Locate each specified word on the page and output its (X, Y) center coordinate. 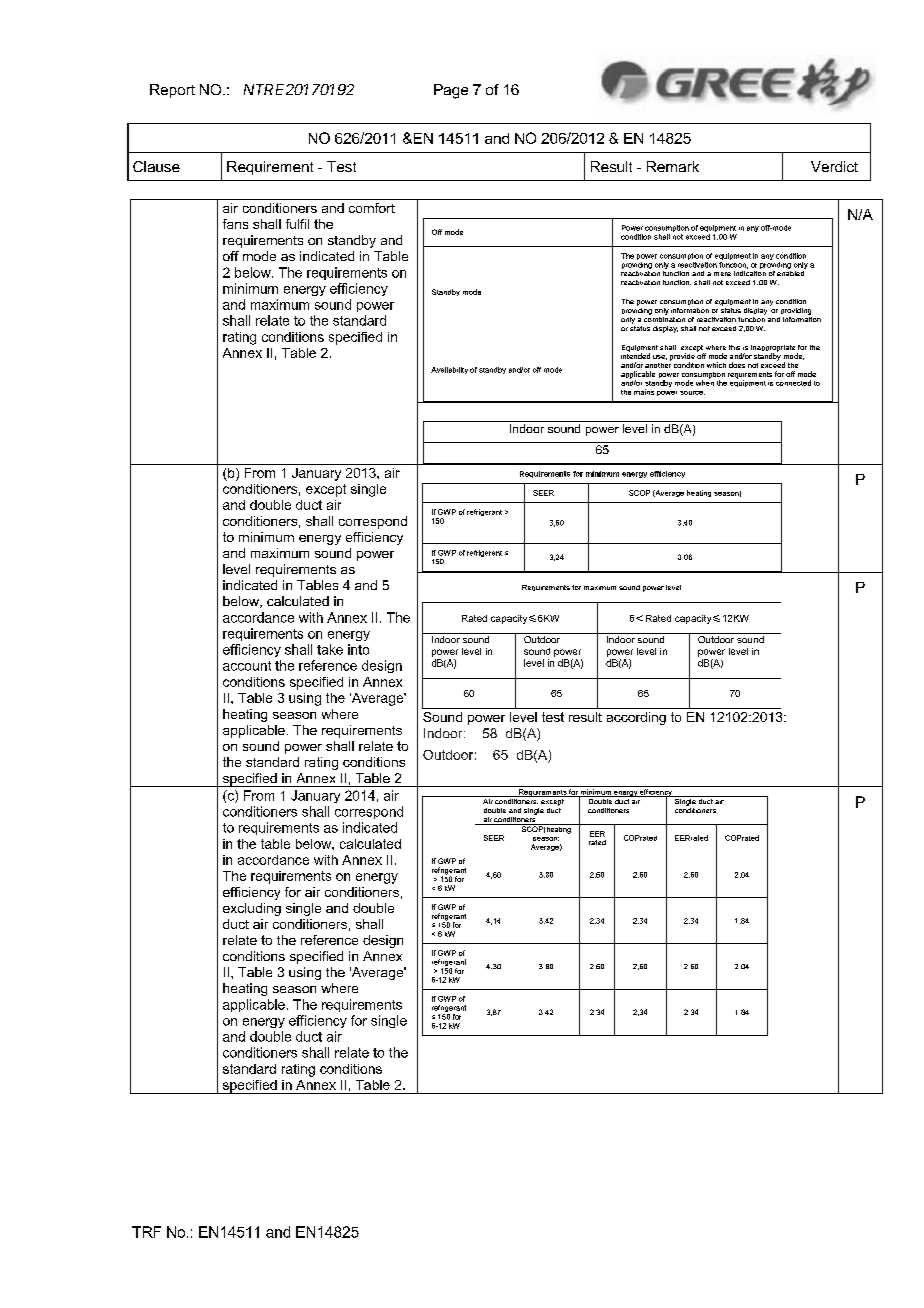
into (358, 649)
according (636, 718)
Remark (673, 166)
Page (451, 91)
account (247, 666)
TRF (146, 1232)
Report (172, 91)
